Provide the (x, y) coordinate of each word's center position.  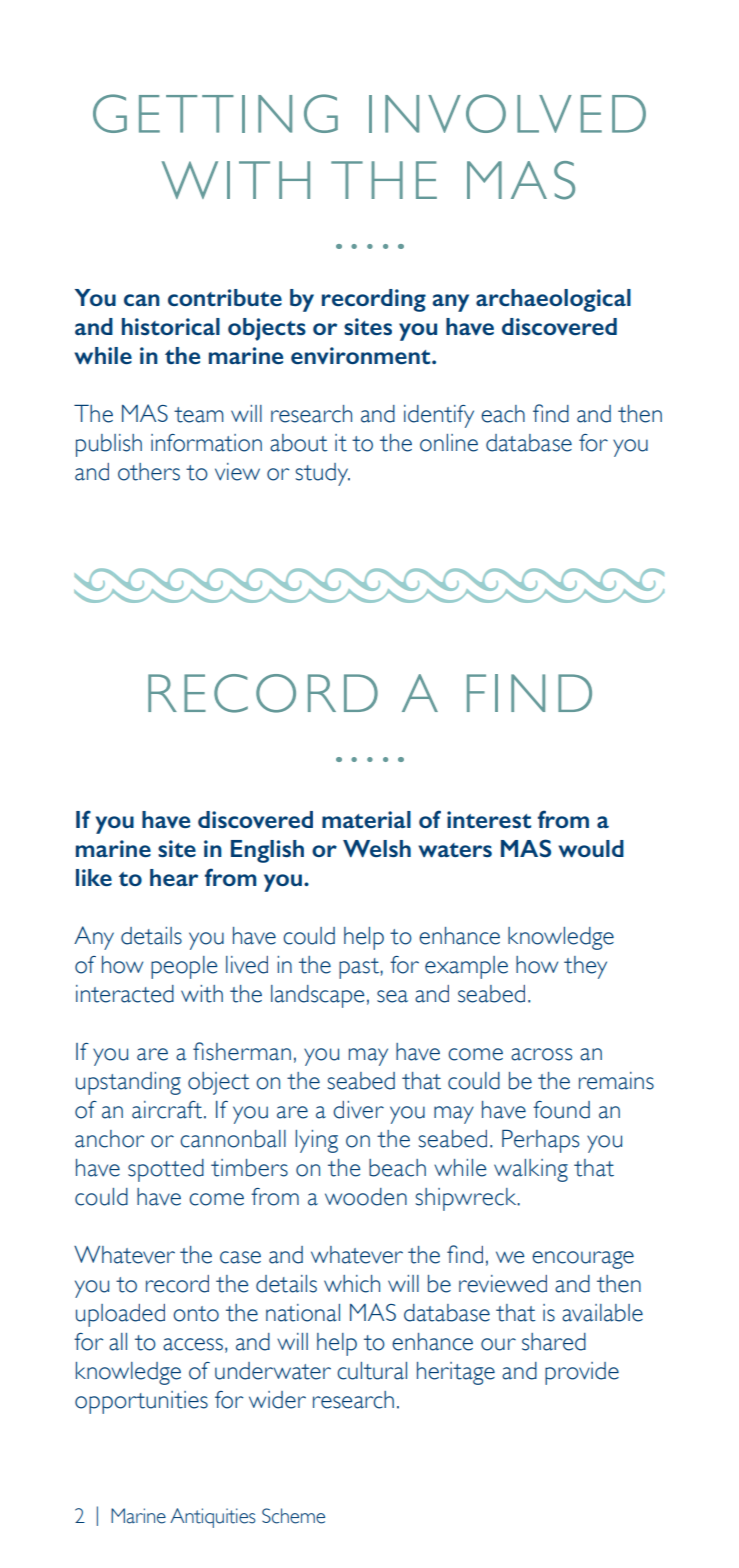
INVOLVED (507, 113)
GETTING (215, 113)
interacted (125, 994)
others (149, 472)
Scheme (293, 1516)
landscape (318, 996)
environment (362, 355)
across (541, 1054)
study (323, 474)
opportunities (141, 1402)
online (449, 443)
